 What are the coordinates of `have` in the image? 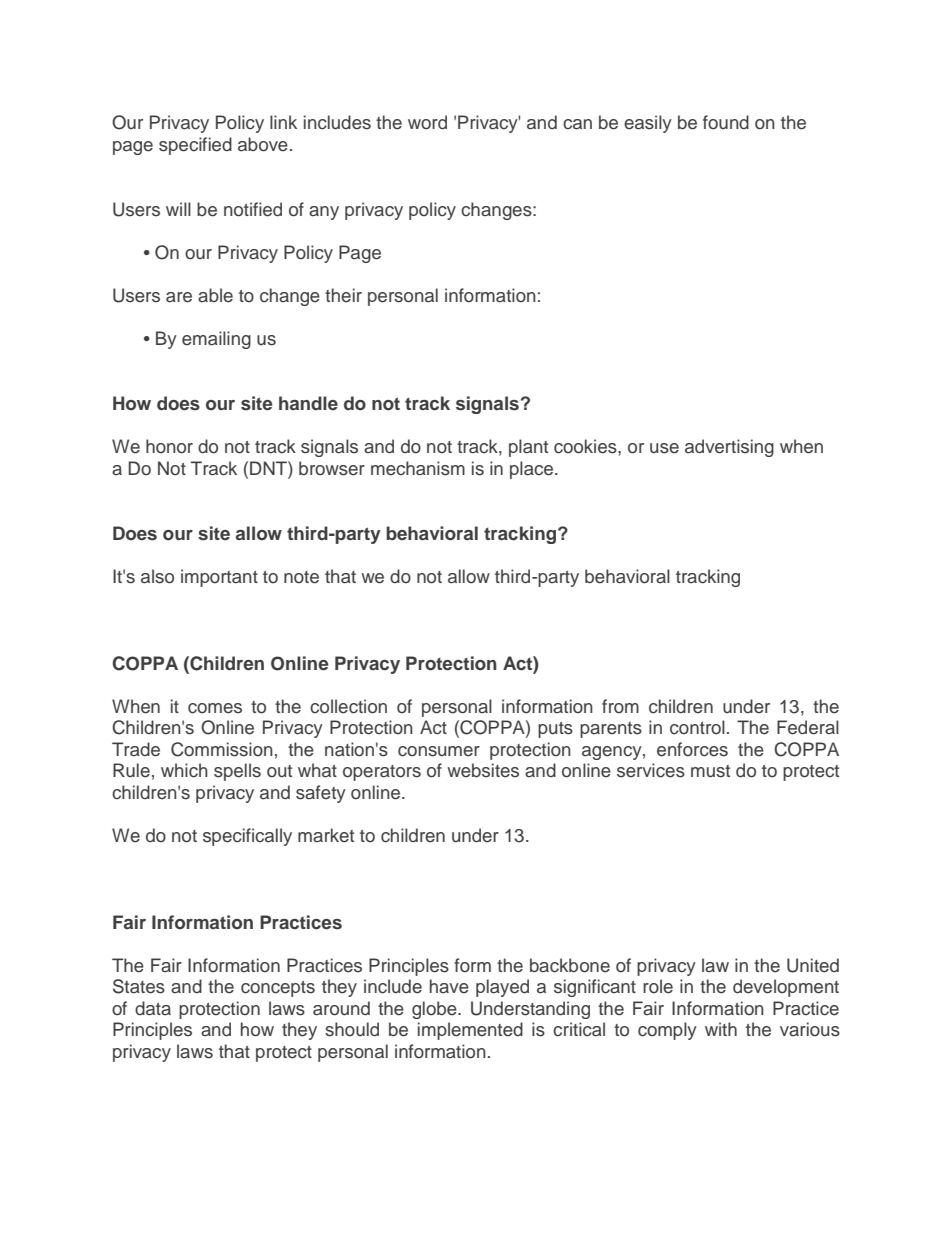 It's located at (449, 986).
